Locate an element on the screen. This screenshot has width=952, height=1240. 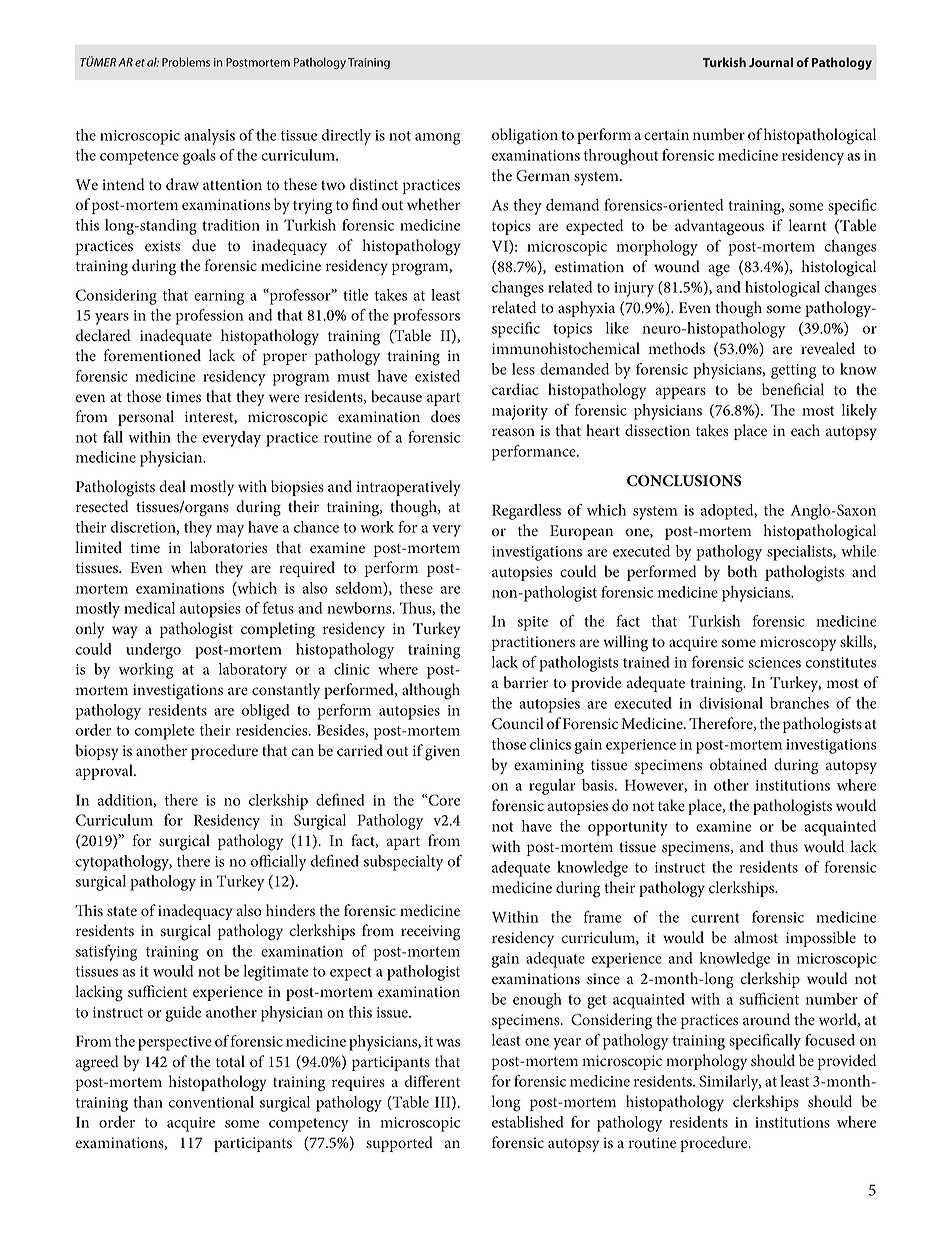
complete is located at coordinates (164, 732).
